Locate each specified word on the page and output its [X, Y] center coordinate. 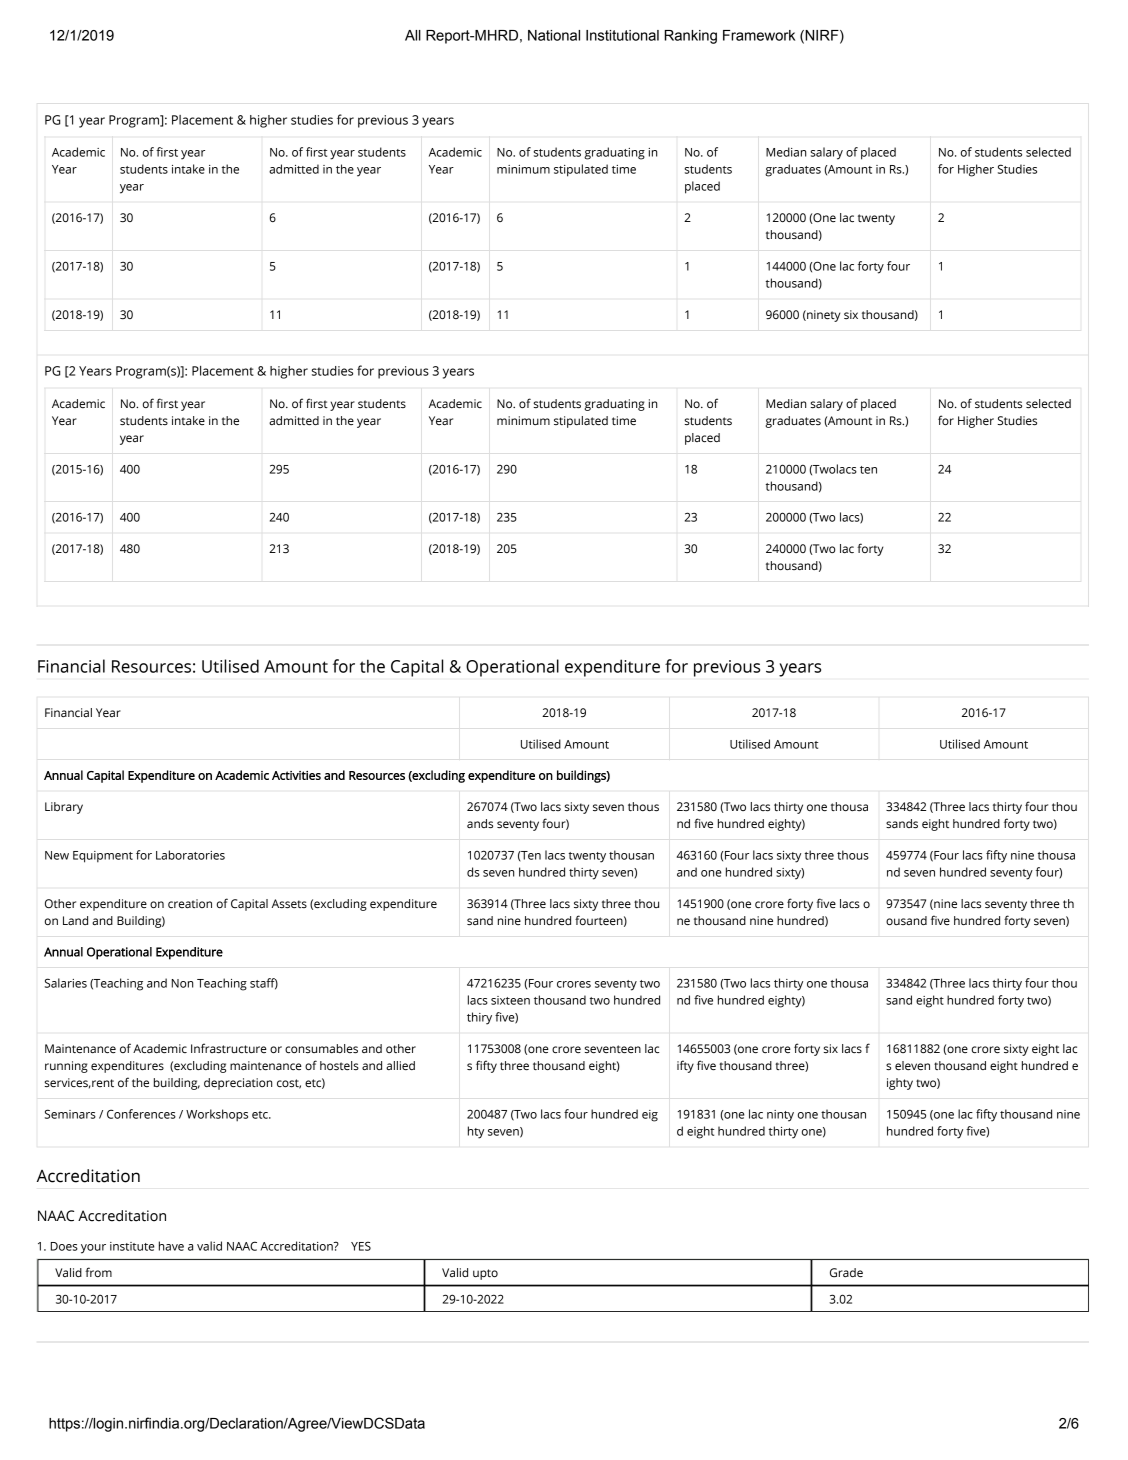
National [554, 35]
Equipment [103, 857]
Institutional [622, 35]
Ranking [690, 37]
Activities [296, 775]
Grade [846, 1272]
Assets [289, 903]
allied [400, 1065]
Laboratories [190, 855]
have [171, 1246]
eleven [912, 1065]
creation [190, 903]
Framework [759, 35]
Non [182, 983]
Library [64, 808]
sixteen [510, 1000]
